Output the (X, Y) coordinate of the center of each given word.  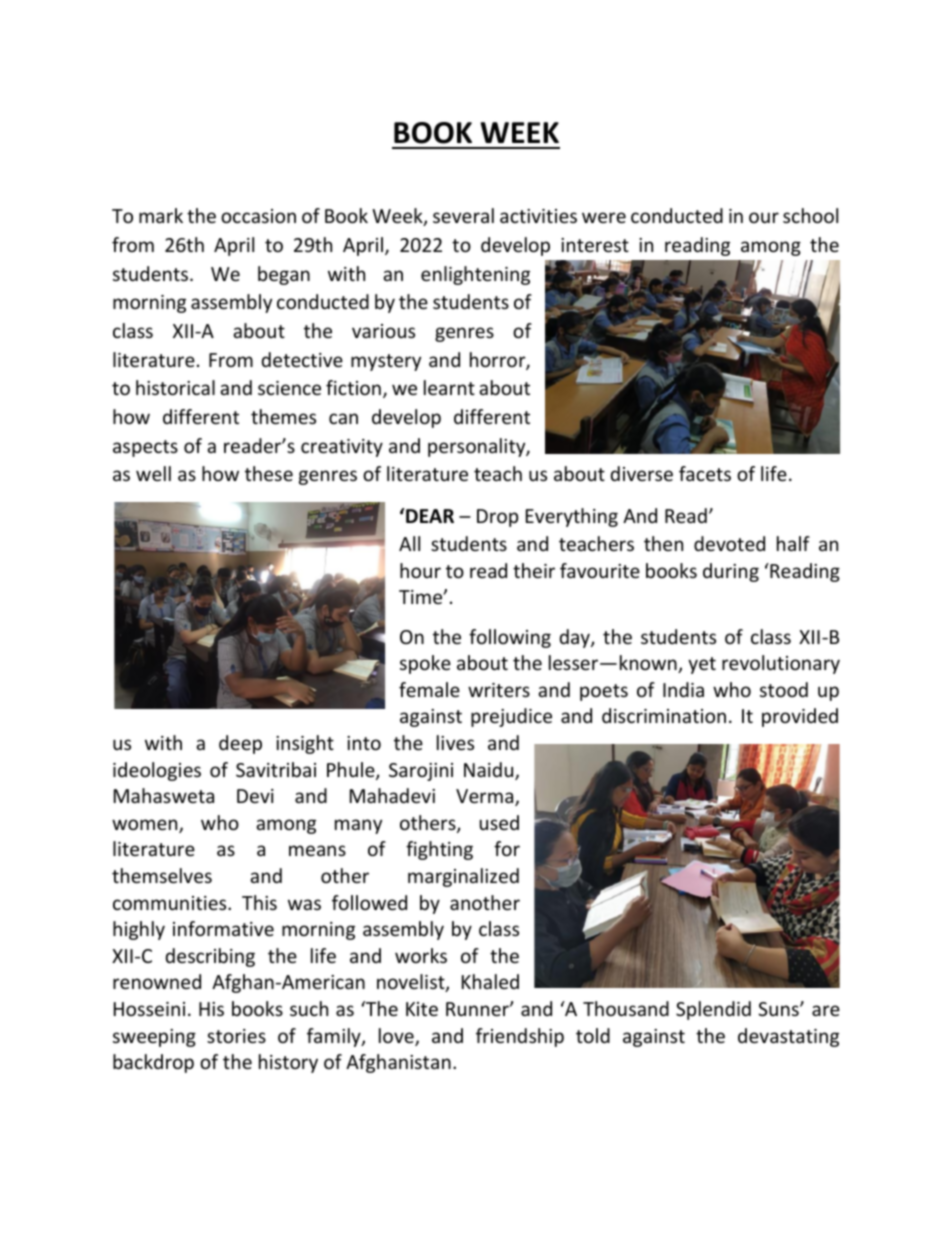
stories (236, 1036)
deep (240, 744)
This (259, 902)
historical (175, 387)
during (731, 572)
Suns (779, 1009)
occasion (258, 216)
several (463, 215)
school (810, 215)
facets (705, 473)
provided (800, 717)
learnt (449, 387)
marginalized (463, 877)
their (534, 570)
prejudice (511, 717)
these (269, 473)
